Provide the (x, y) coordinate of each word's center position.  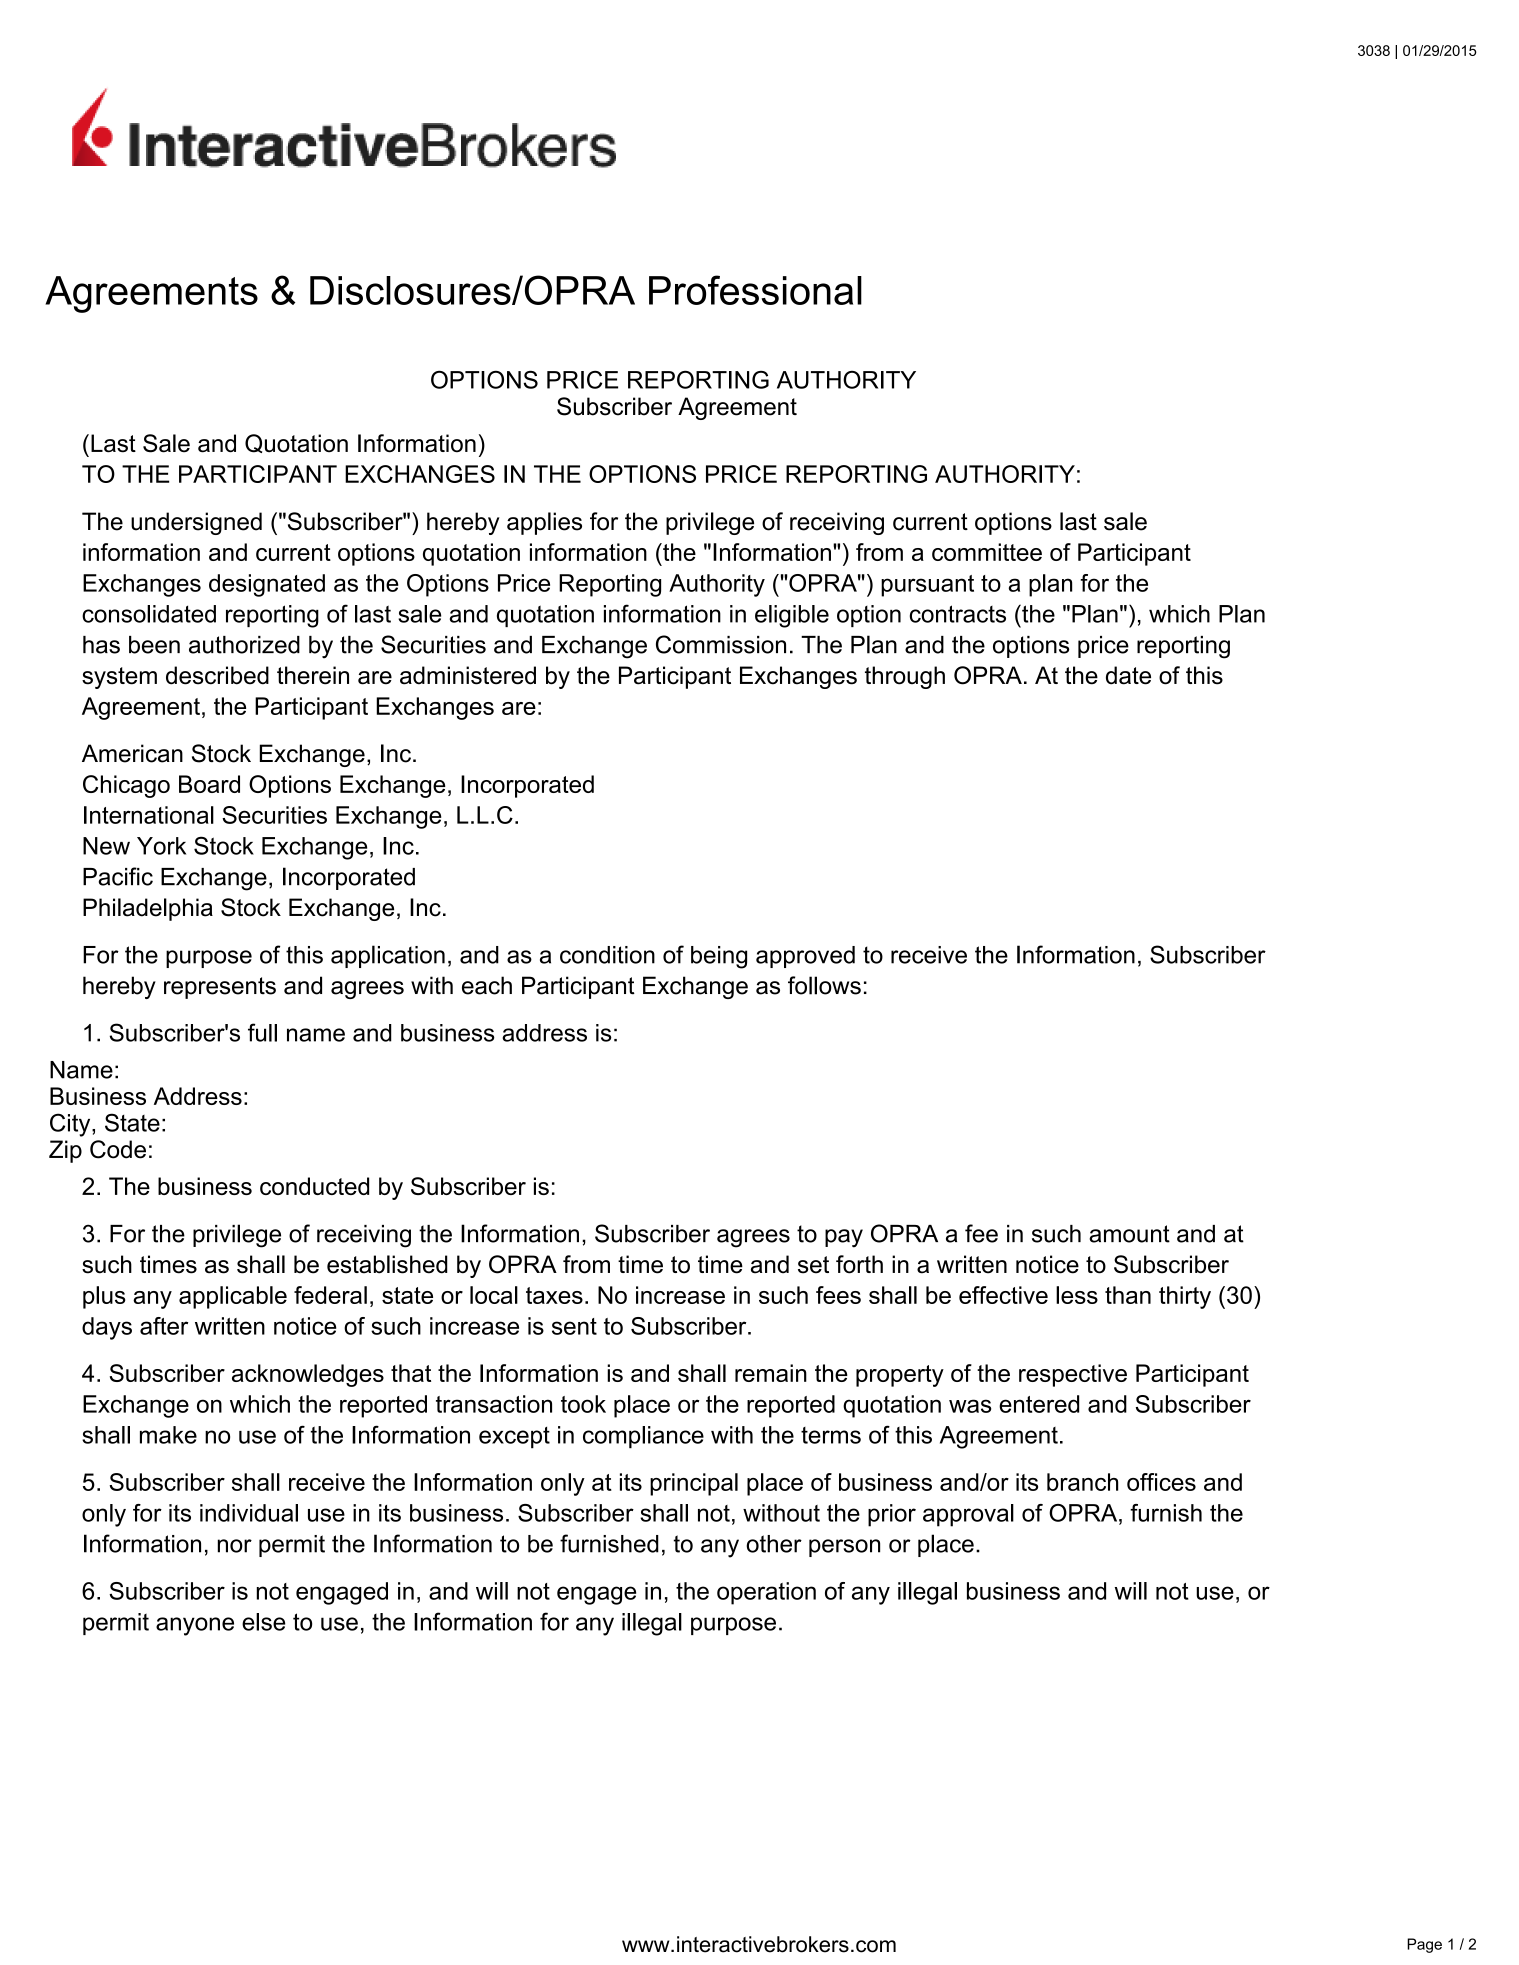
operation (766, 1593)
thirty (1185, 1297)
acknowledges (308, 1375)
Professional (755, 290)
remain (771, 1373)
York (161, 846)
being (719, 957)
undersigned (196, 523)
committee (987, 552)
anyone (195, 1626)
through (905, 677)
